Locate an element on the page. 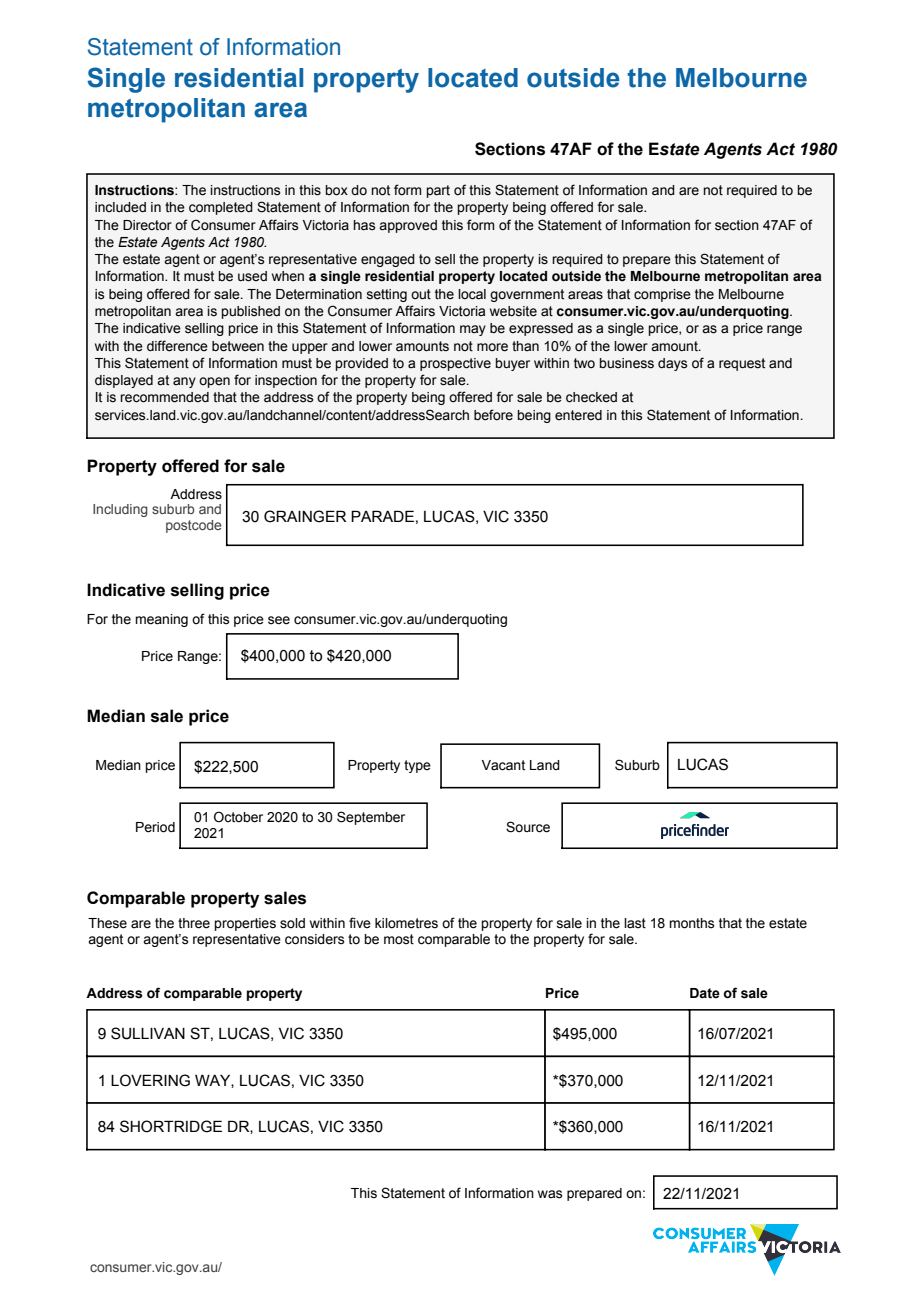  Director is located at coordinates (147, 225).
